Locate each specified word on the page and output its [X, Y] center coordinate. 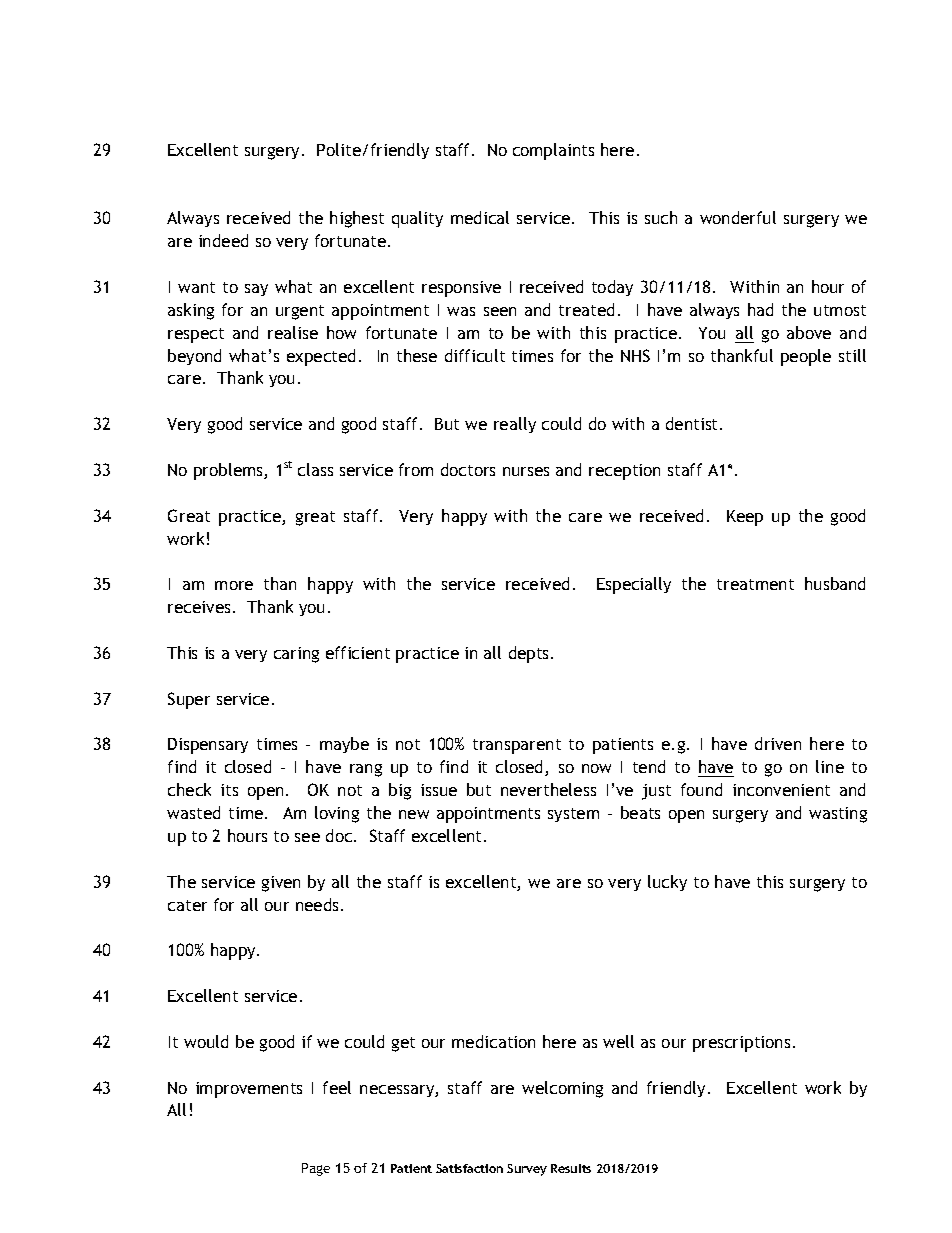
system [573, 815]
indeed [223, 240]
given [281, 884]
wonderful [738, 217]
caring [296, 655]
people [806, 357]
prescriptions [741, 1044]
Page [316, 1169]
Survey [527, 1170]
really [515, 425]
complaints [553, 151]
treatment [755, 584]
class [315, 469]
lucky [667, 883]
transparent [517, 746]
